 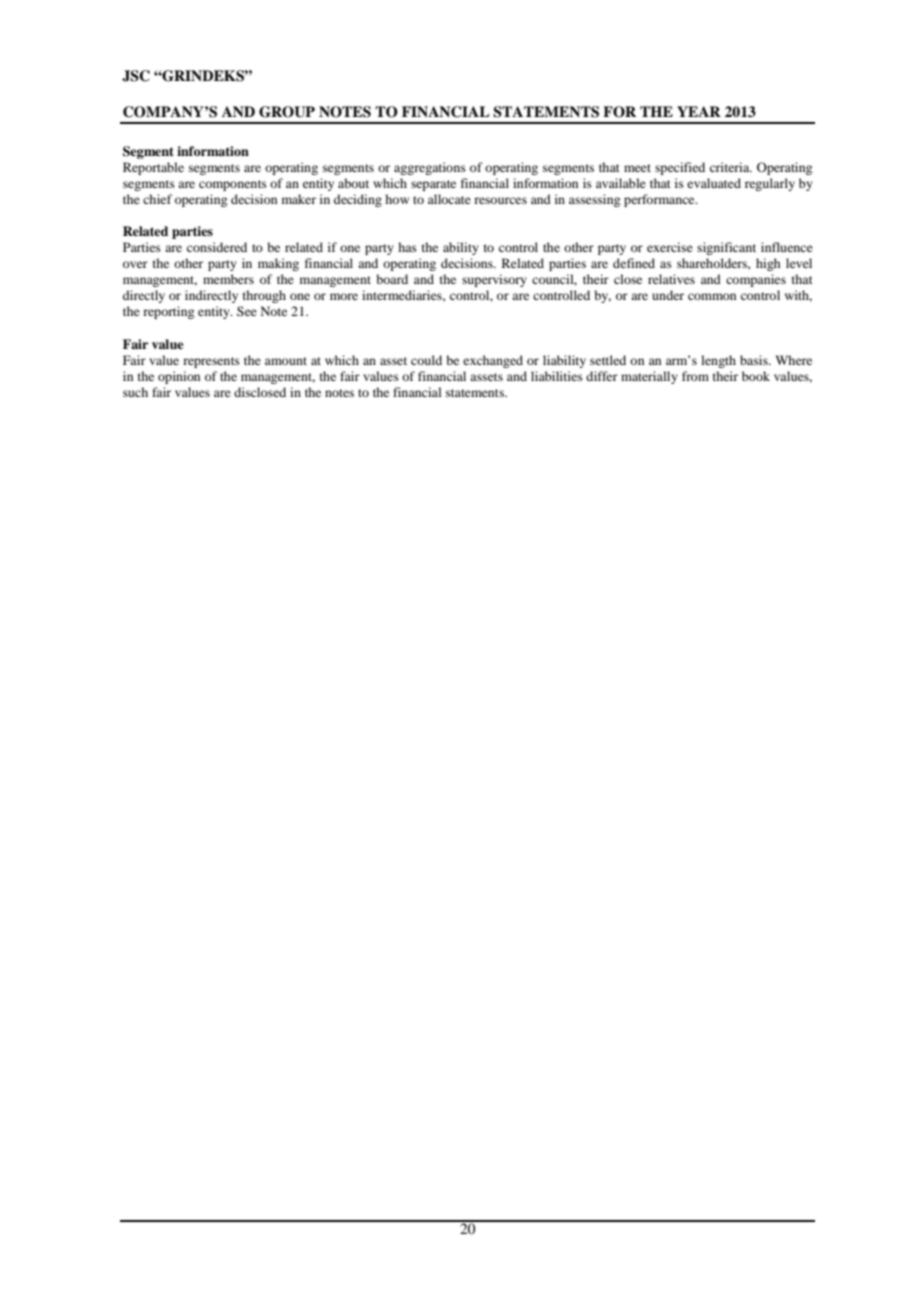 I want to click on exchanged, so click(x=493, y=361).
